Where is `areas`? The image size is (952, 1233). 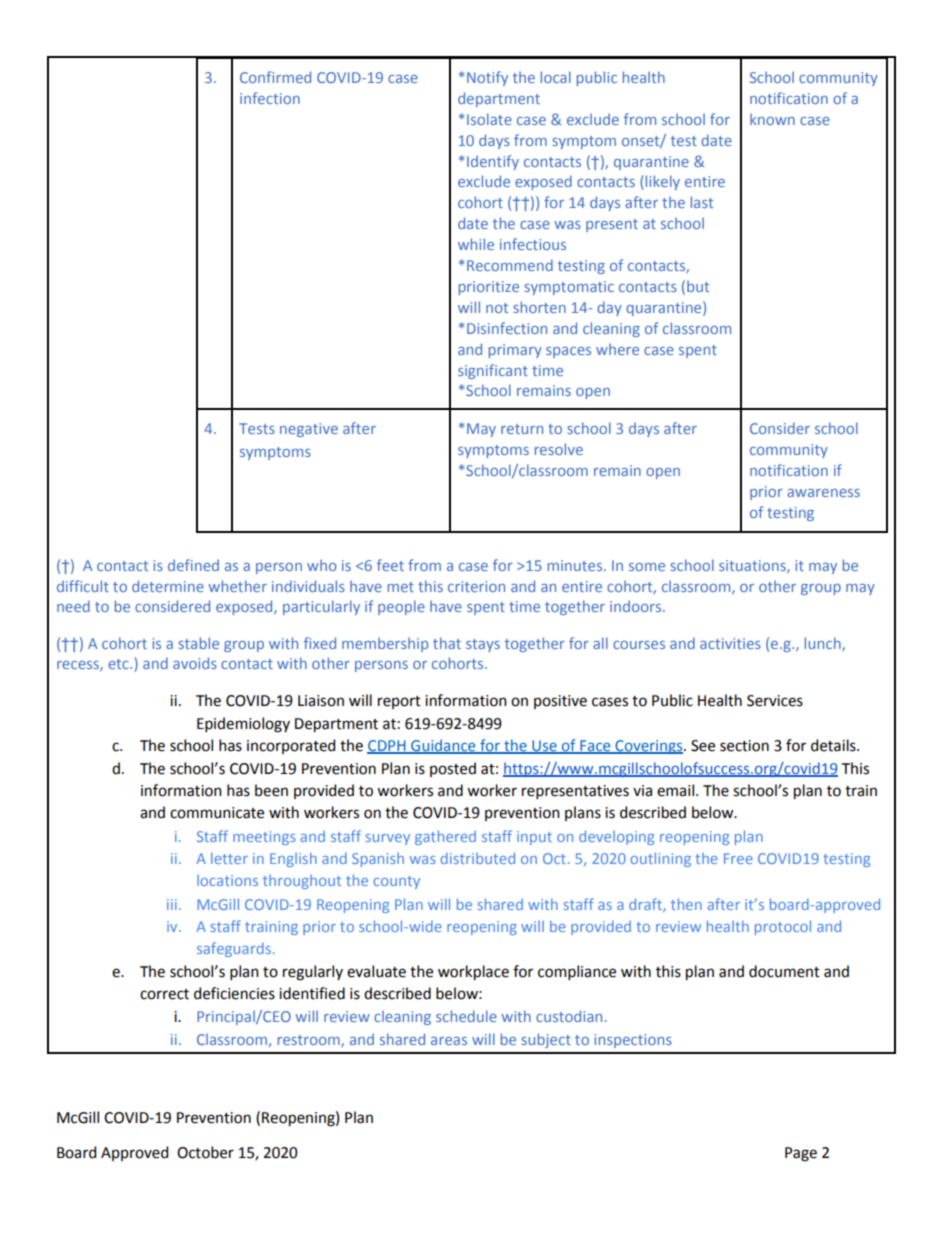 areas is located at coordinates (449, 1041).
